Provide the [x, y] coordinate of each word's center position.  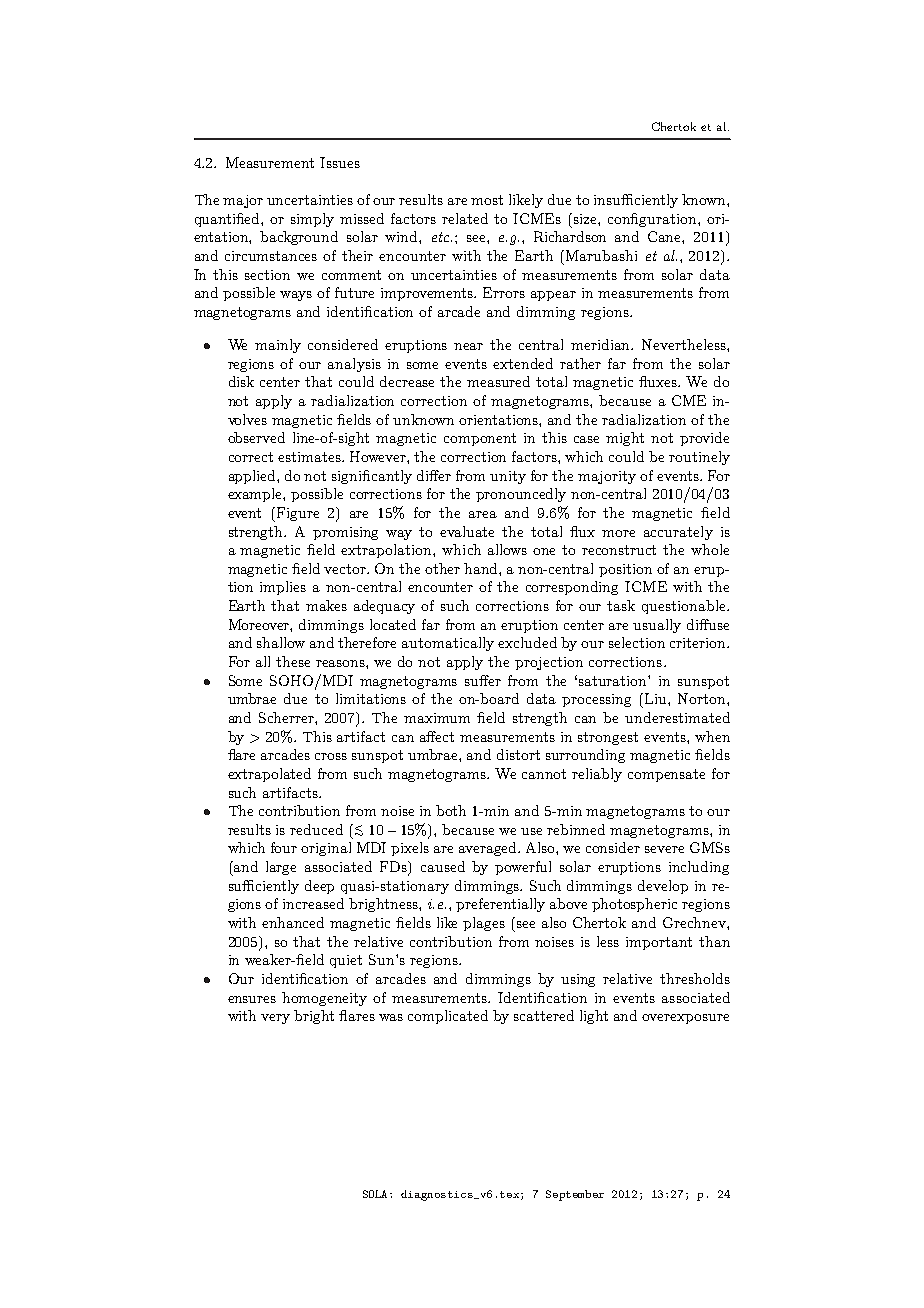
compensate [666, 775]
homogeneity [324, 999]
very [275, 1019]
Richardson [570, 236]
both [451, 810]
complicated [448, 1017]
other [442, 568]
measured [498, 381]
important [659, 943]
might [625, 439]
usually [657, 626]
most [487, 200]
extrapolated [269, 775]
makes [326, 605]
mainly [278, 346]
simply [312, 220]
